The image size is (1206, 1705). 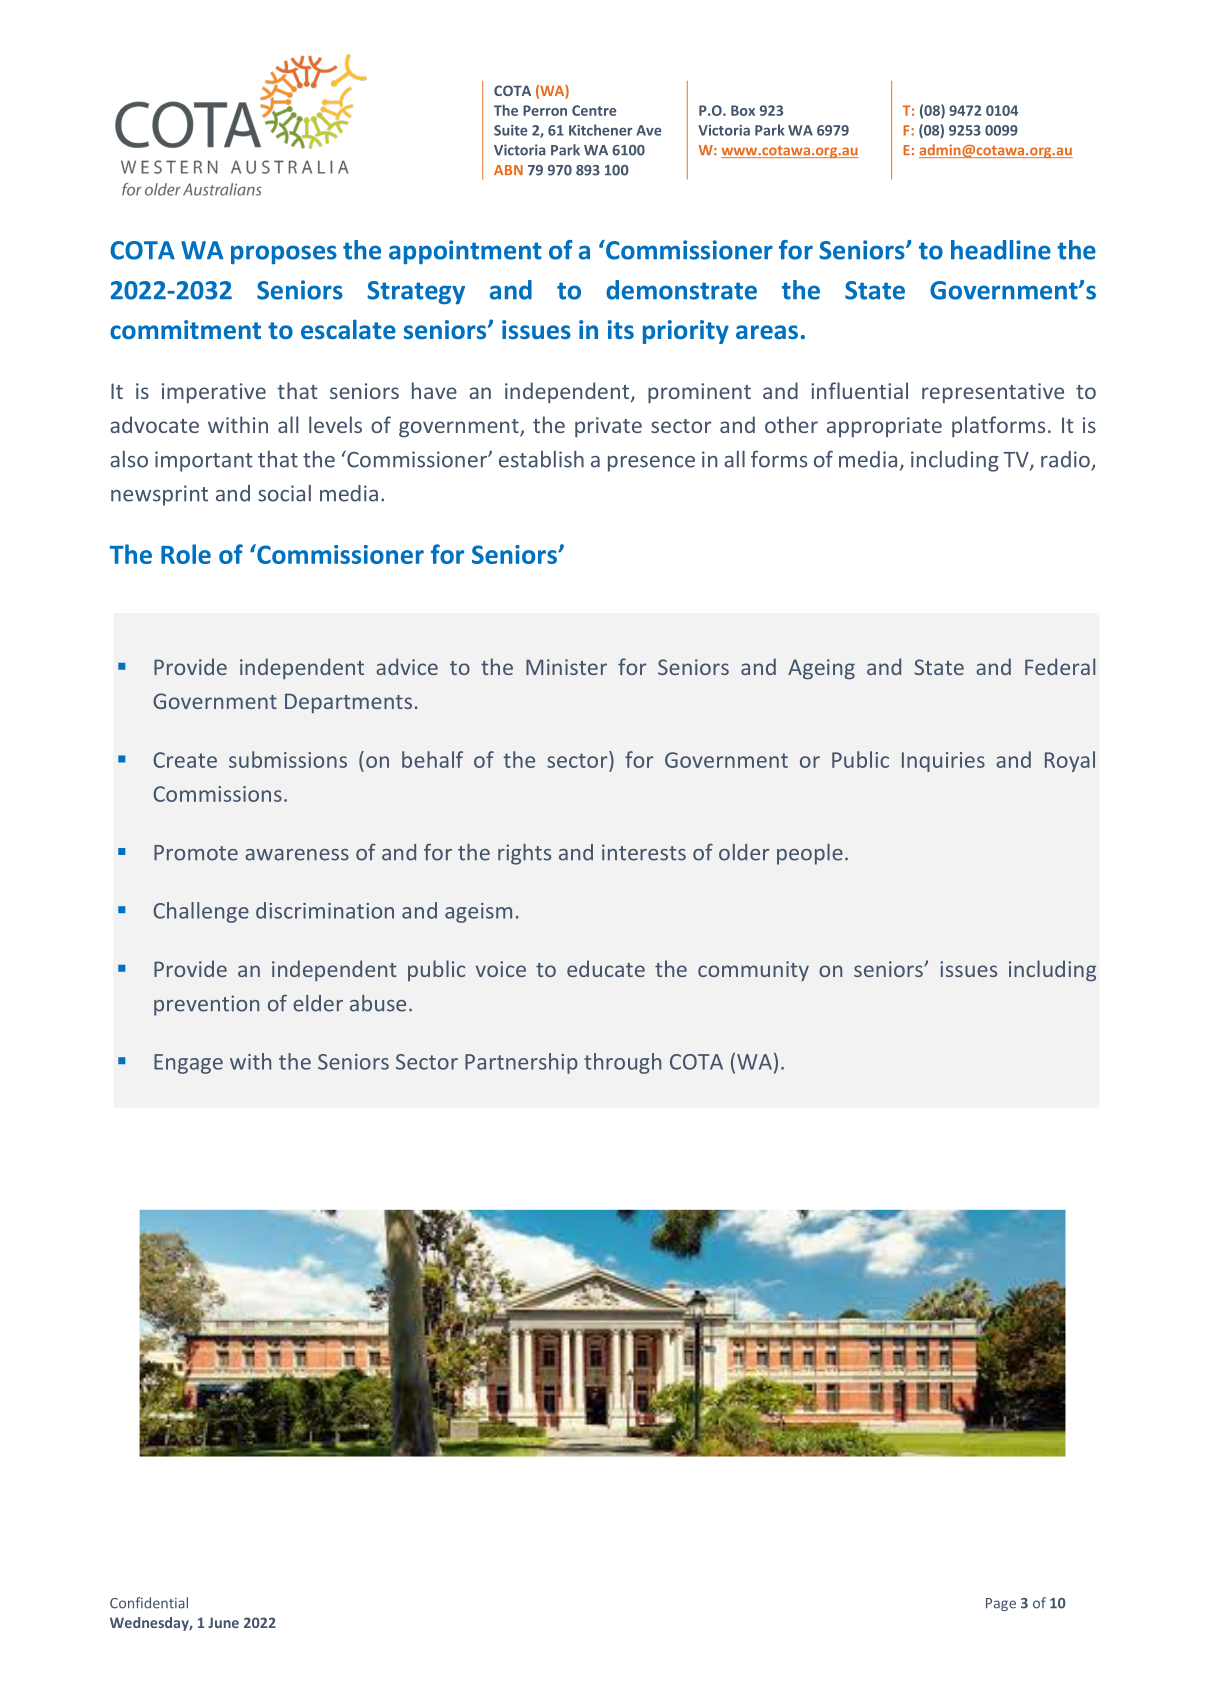 What do you see at coordinates (1001, 1604) in the screenshot?
I see `Page` at bounding box center [1001, 1604].
